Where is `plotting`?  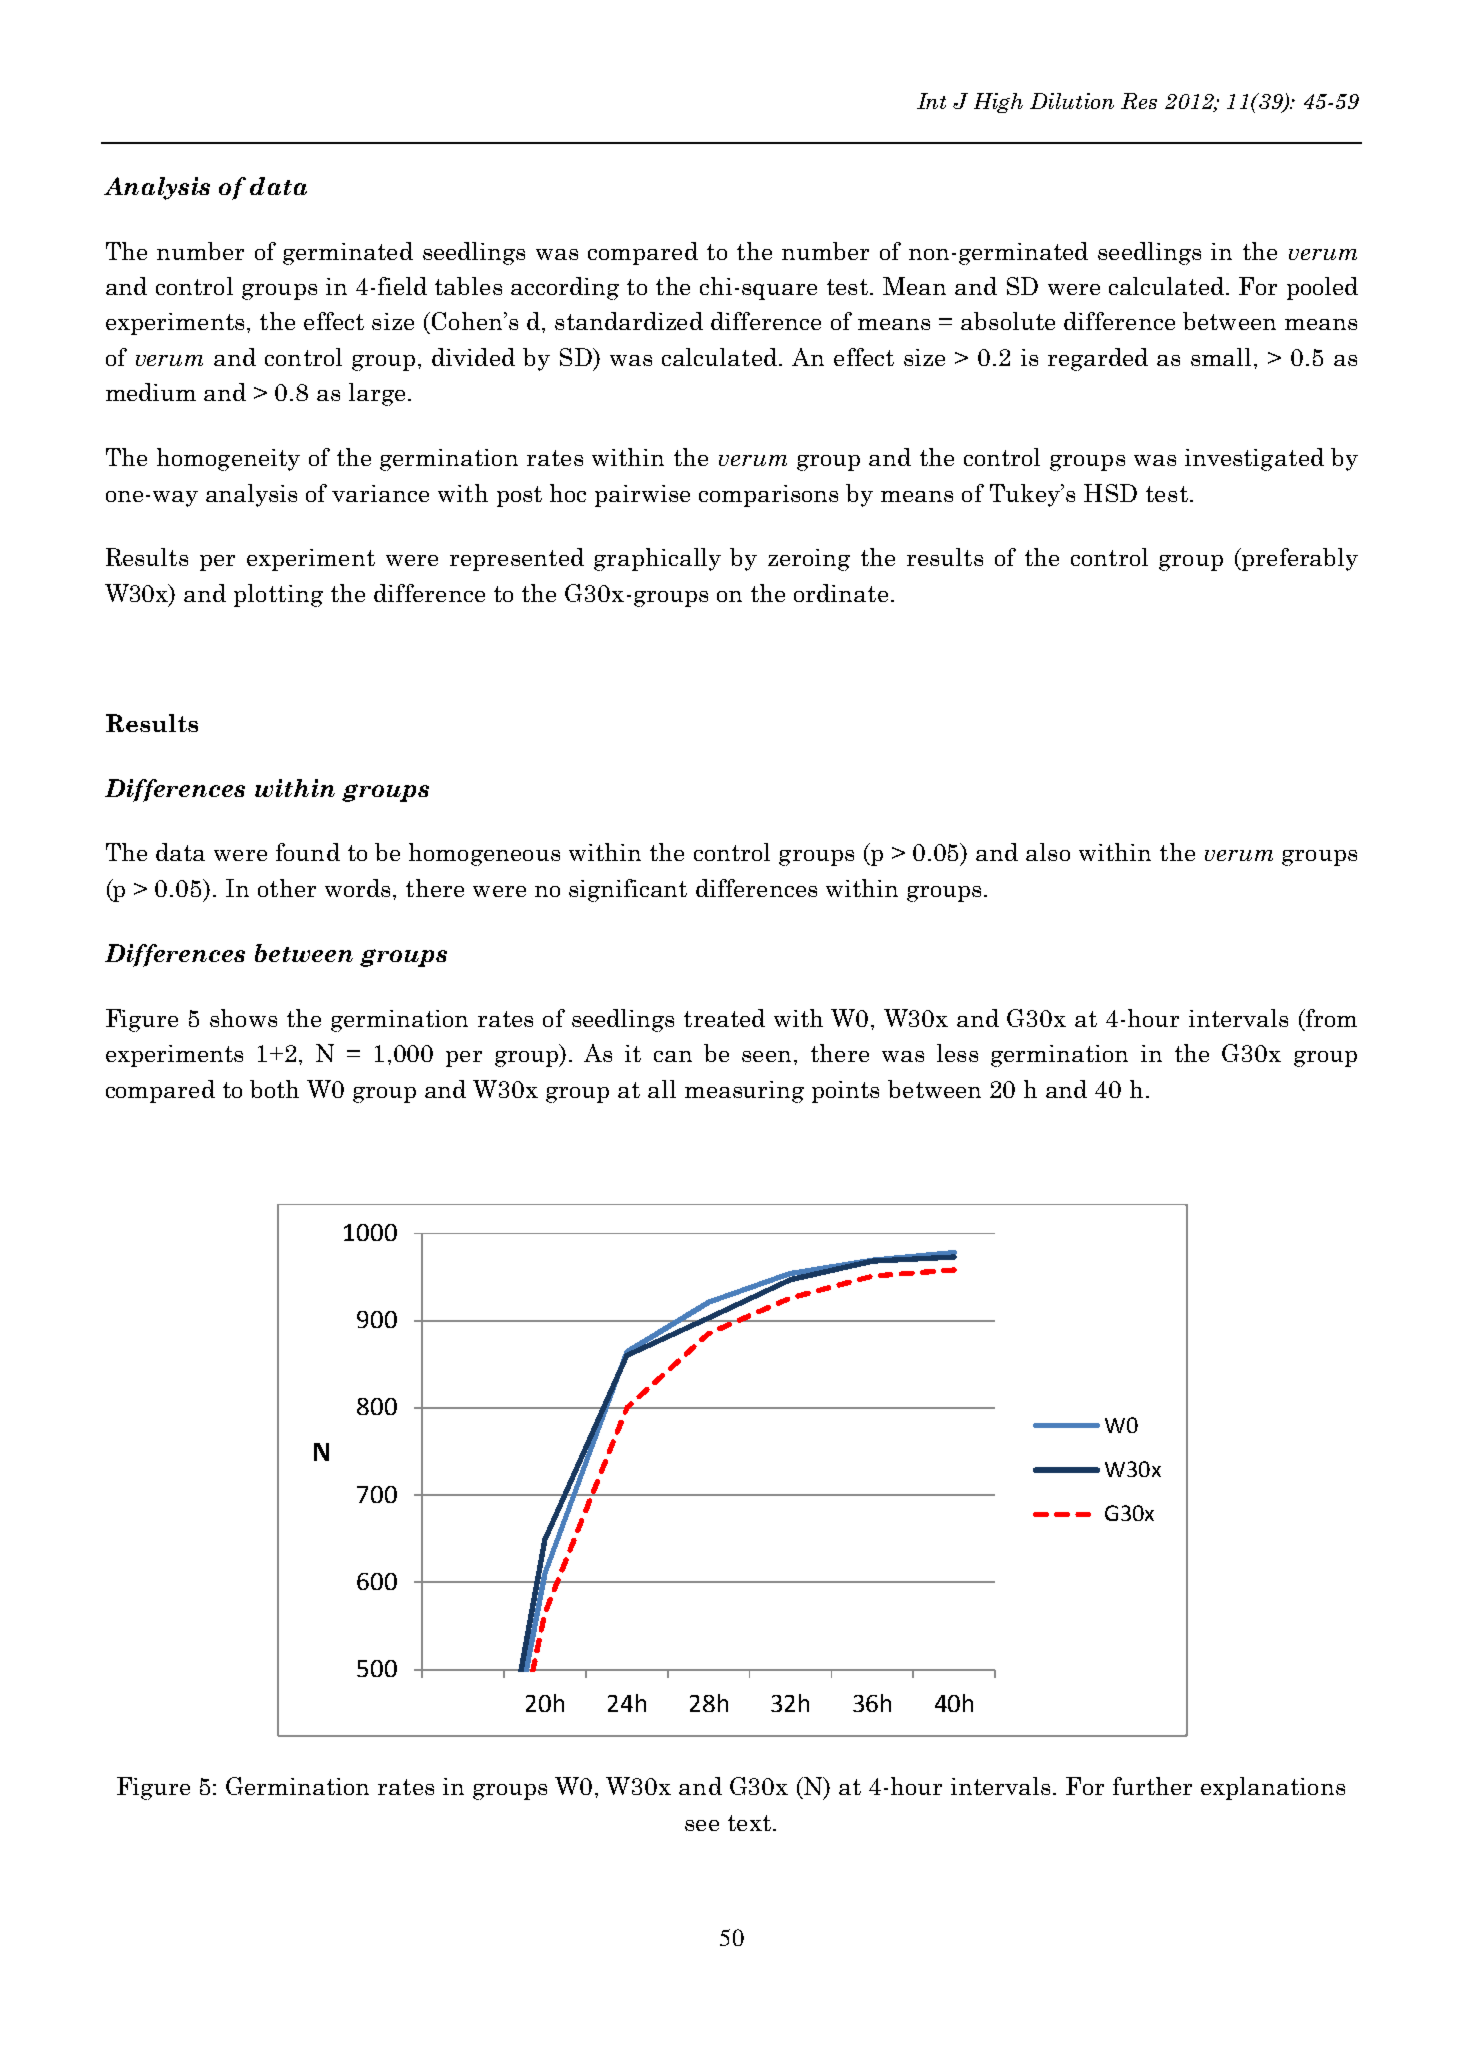
plotting is located at coordinates (278, 595).
